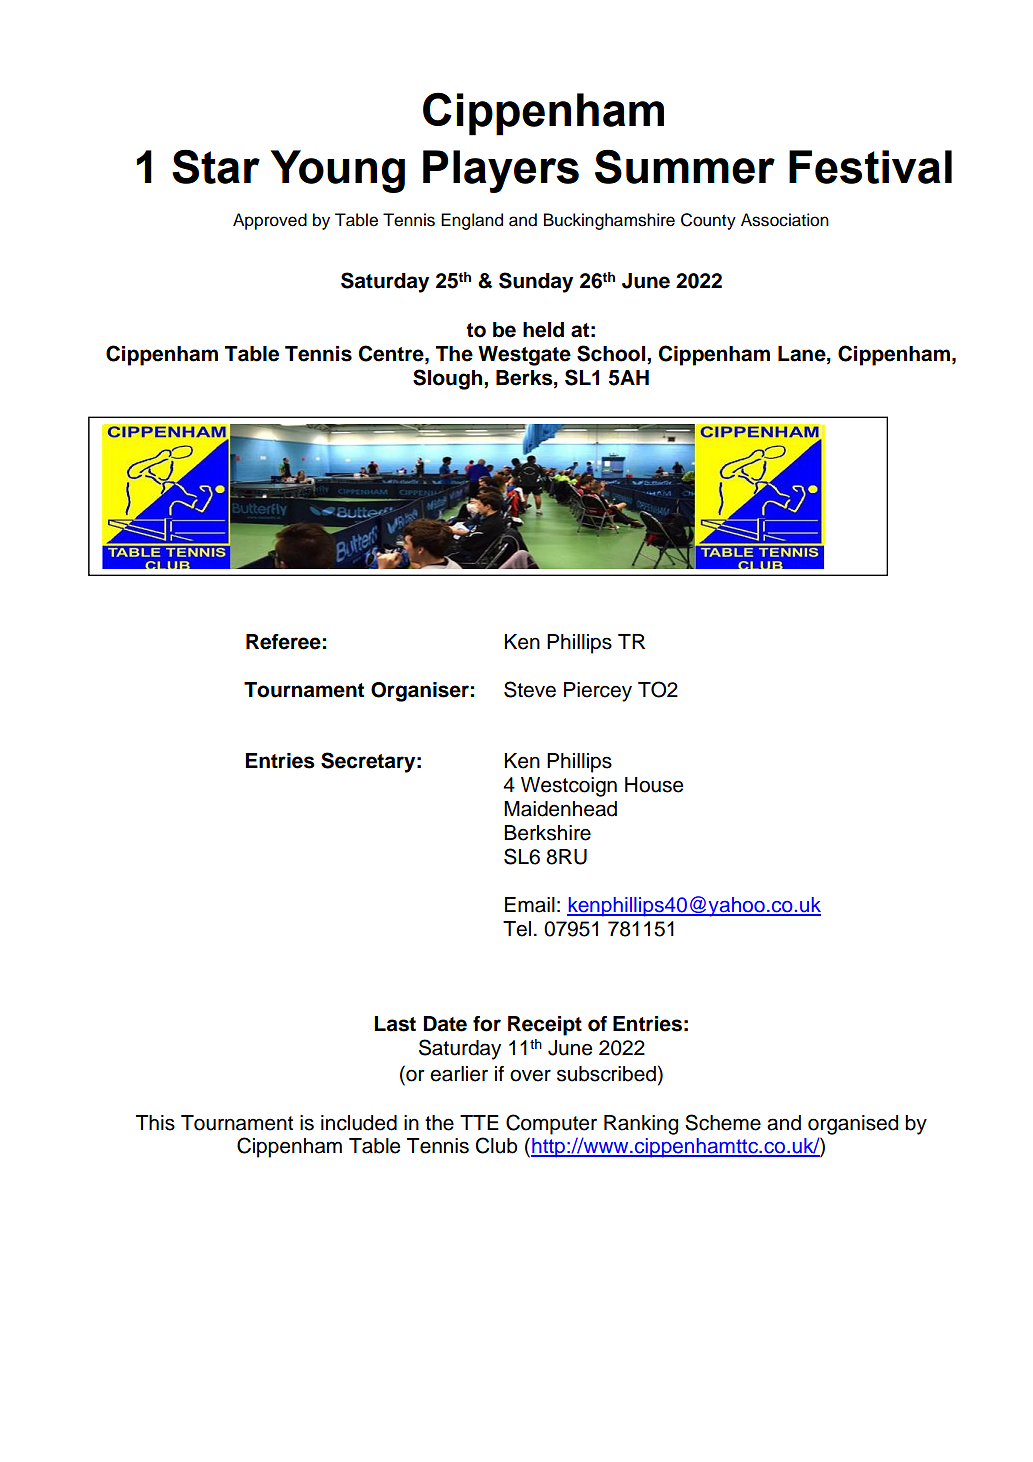  I want to click on Computer, so click(551, 1124).
